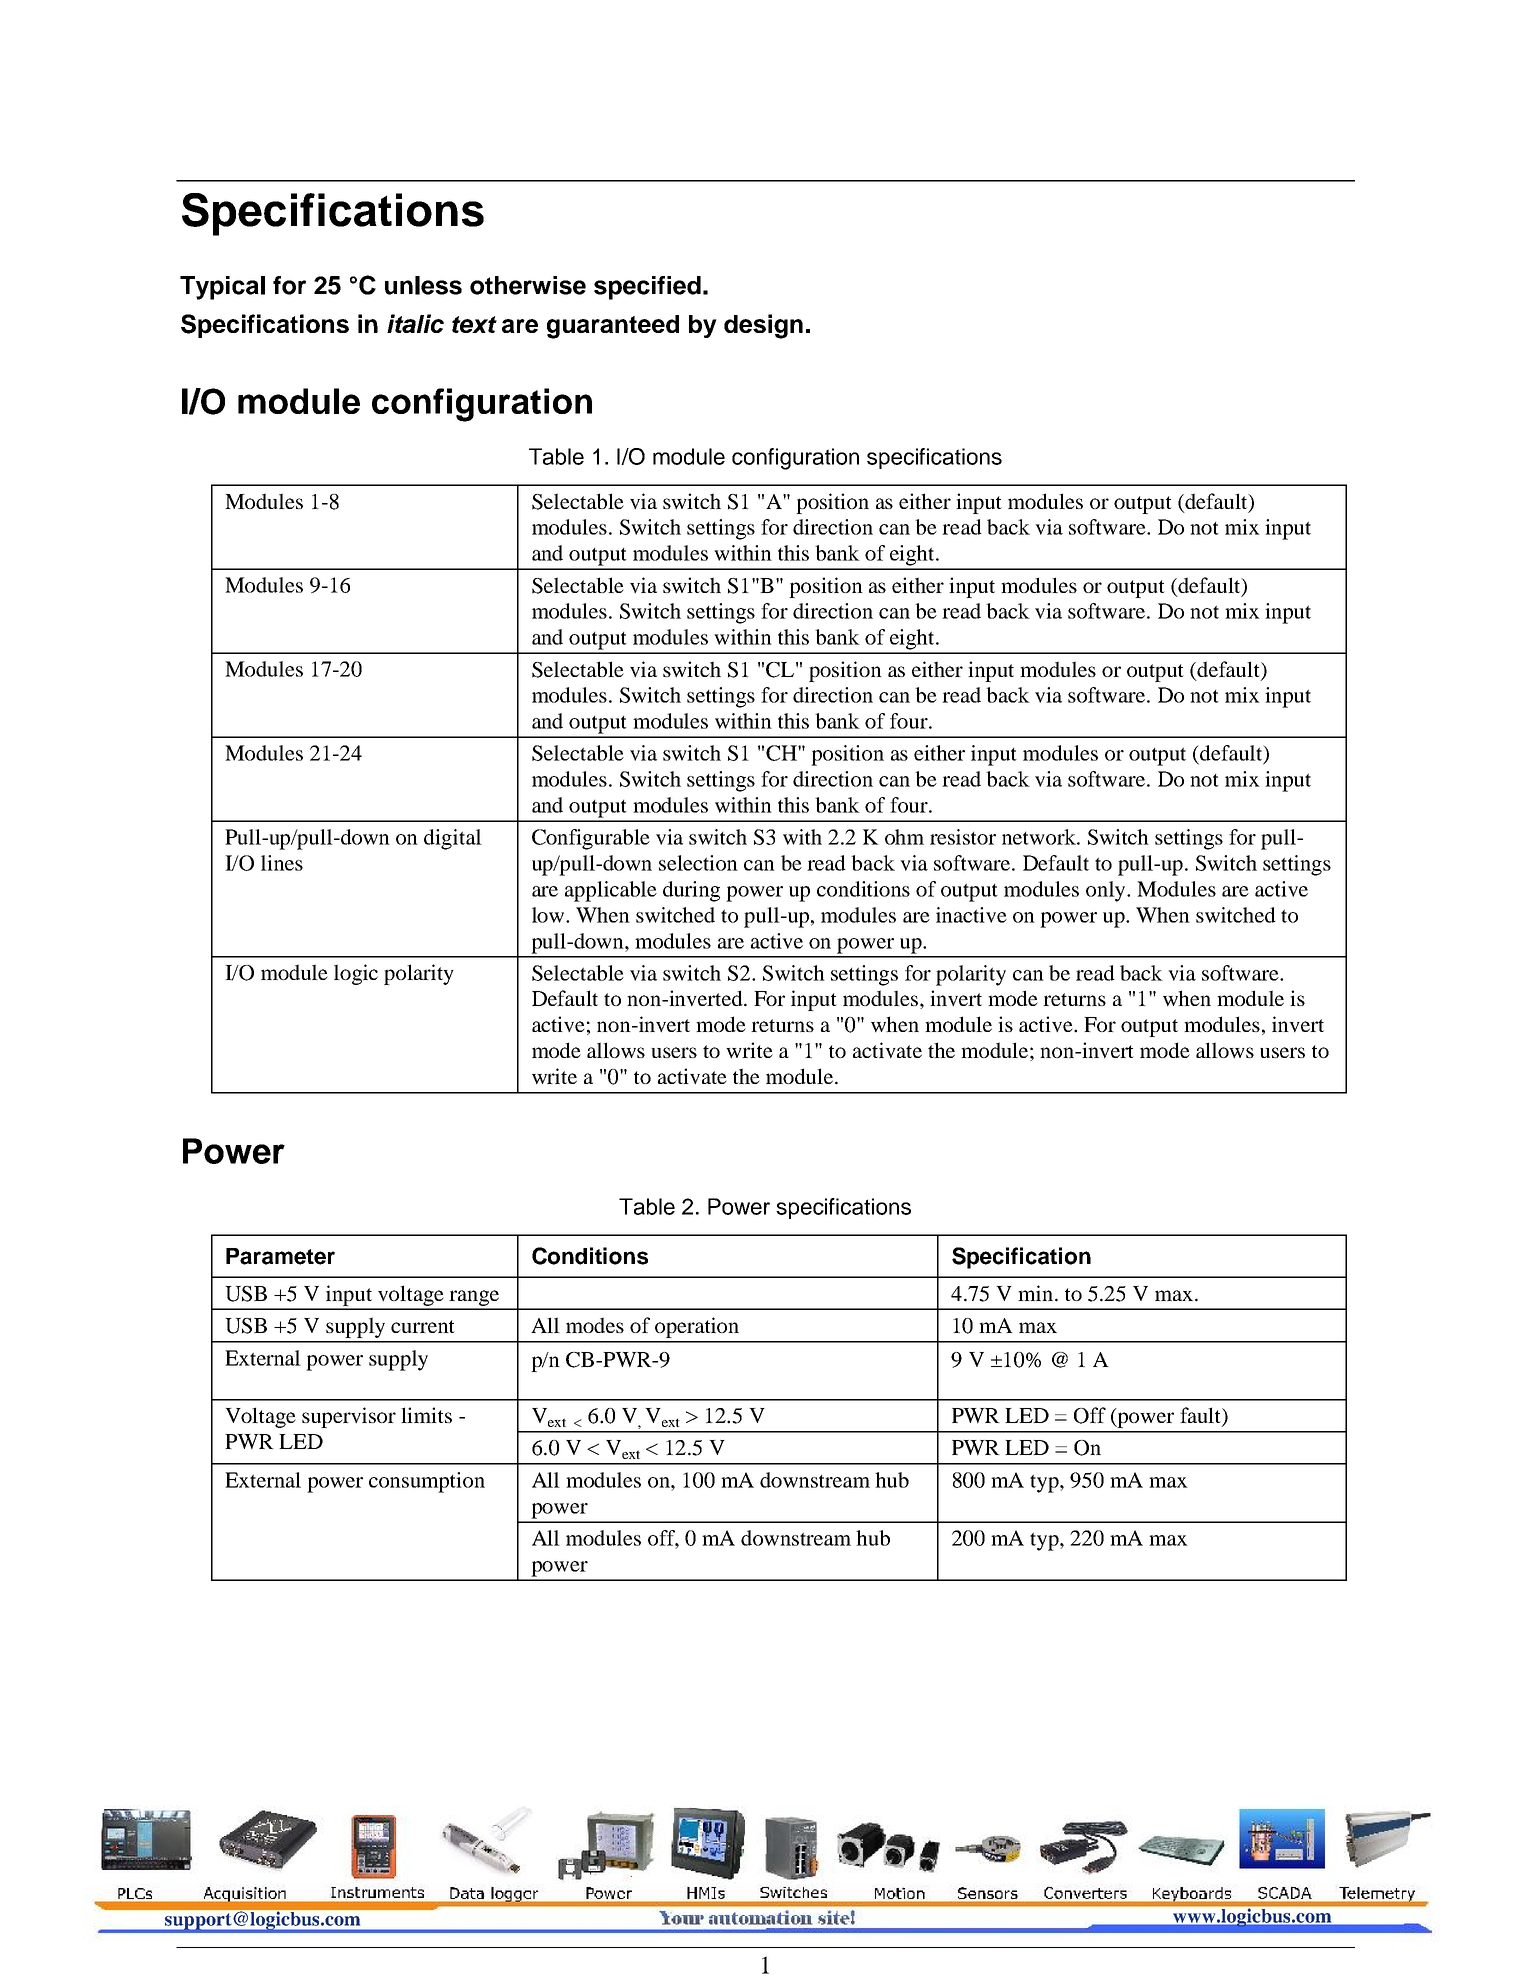 The image size is (1531, 1982). I want to click on during, so click(691, 891).
